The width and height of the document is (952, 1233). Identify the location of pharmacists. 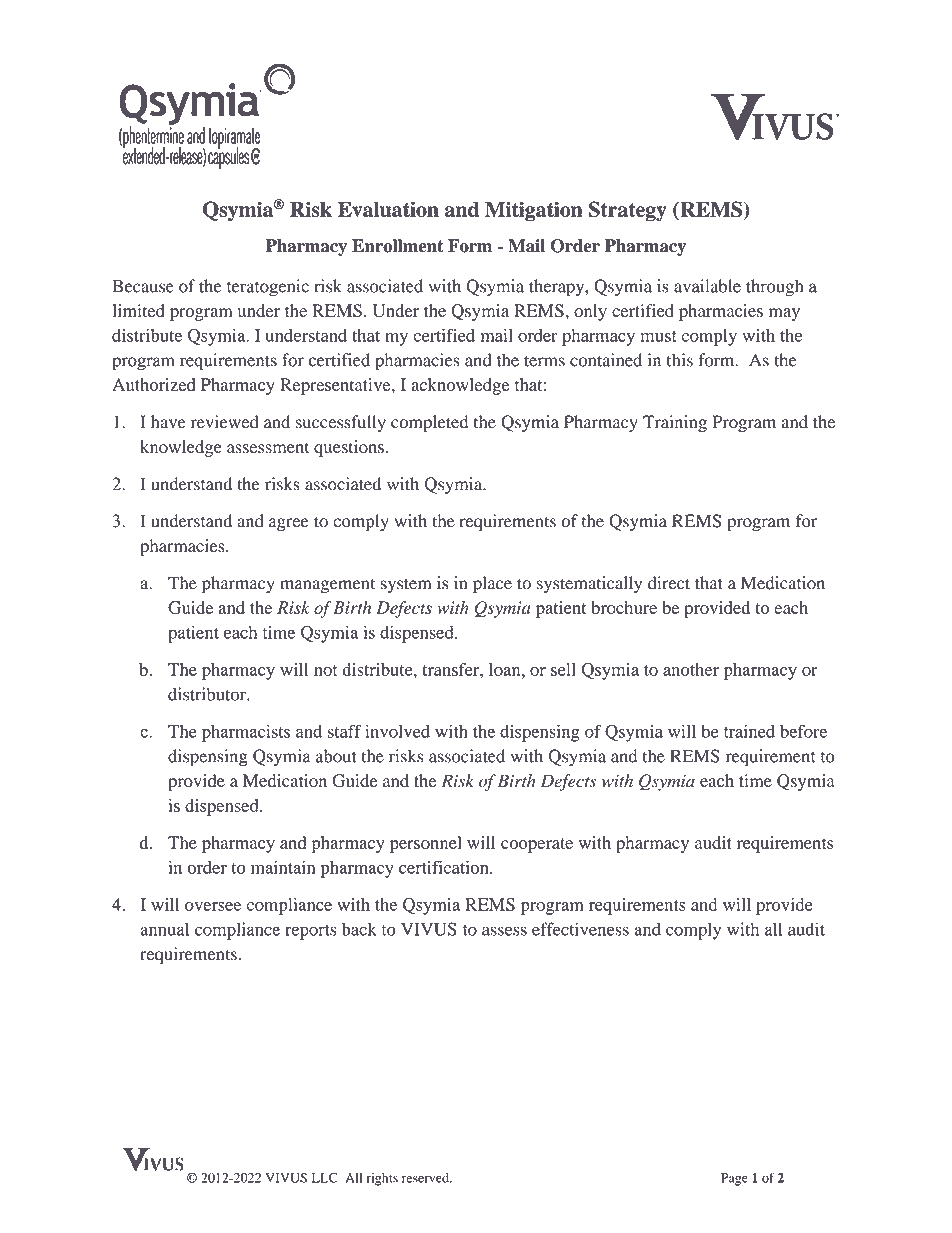
(246, 733).
